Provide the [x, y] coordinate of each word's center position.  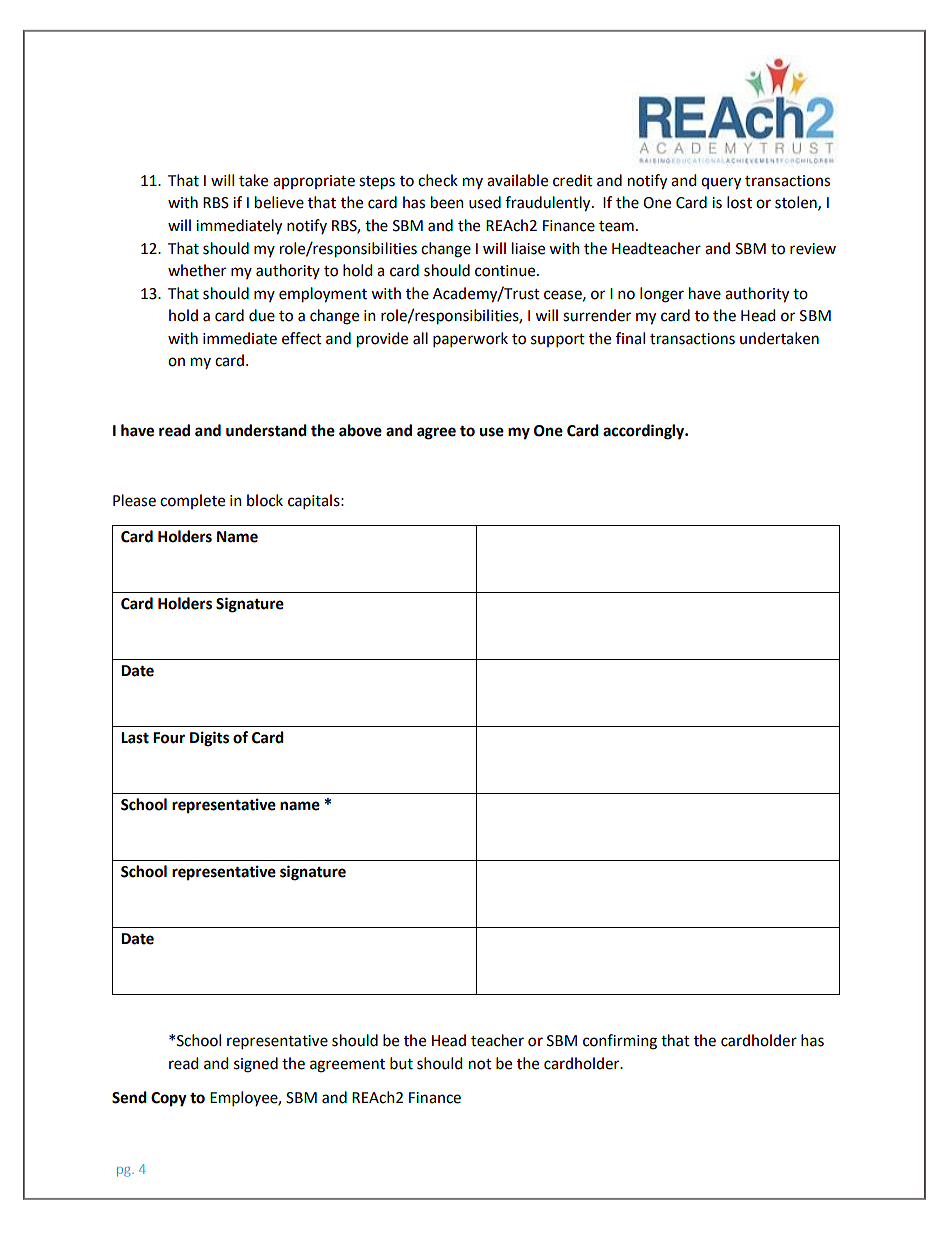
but [401, 1063]
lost [739, 202]
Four [169, 738]
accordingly [645, 432]
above [360, 430]
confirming [620, 1042]
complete [192, 501]
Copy [169, 1099]
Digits [209, 739]
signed [256, 1065]
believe [279, 202]
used [485, 202]
